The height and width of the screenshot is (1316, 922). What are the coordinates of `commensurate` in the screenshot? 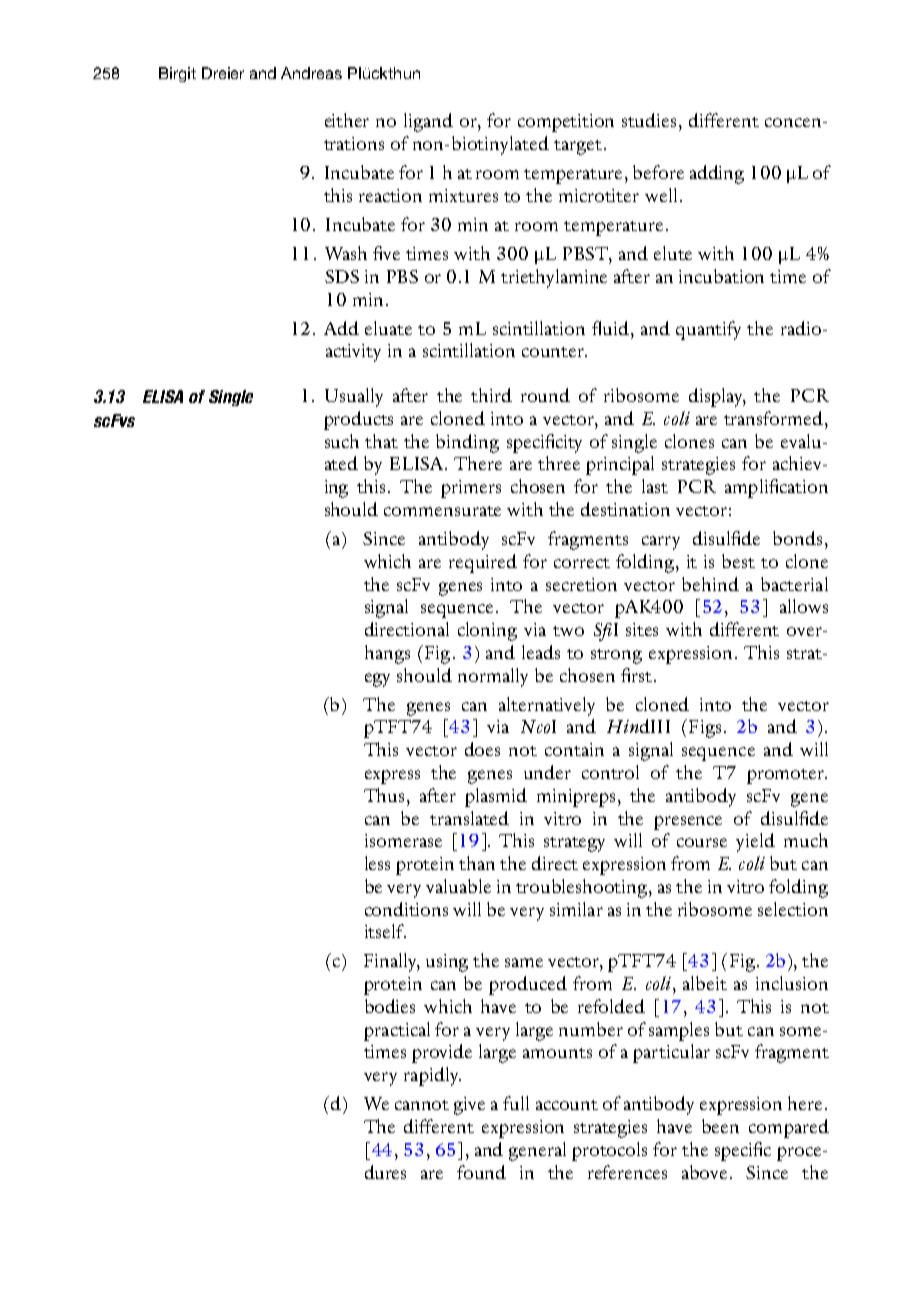 It's located at (442, 511).
